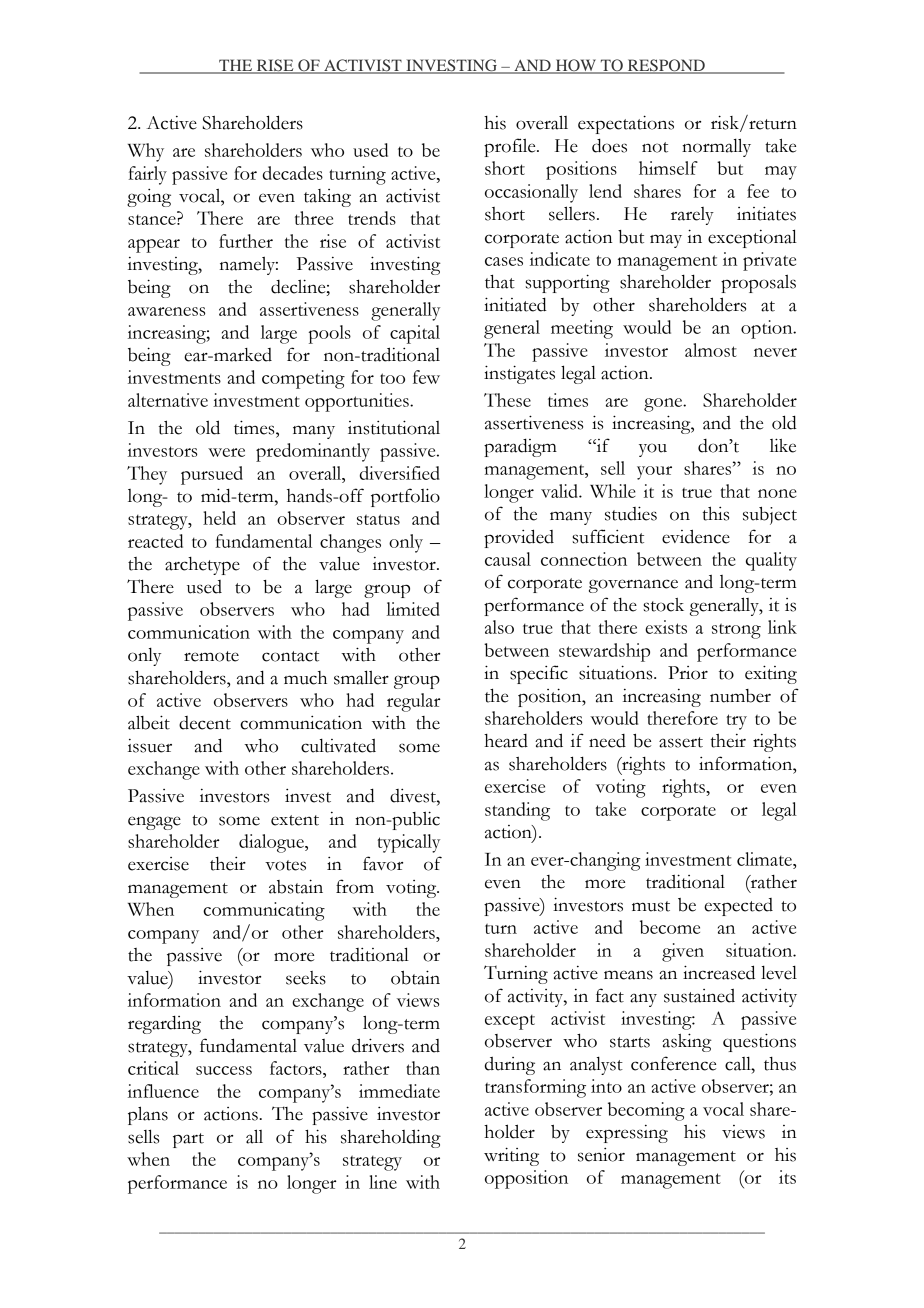  Describe the element at coordinates (738, 907) in the image. I see `expected` at that location.
